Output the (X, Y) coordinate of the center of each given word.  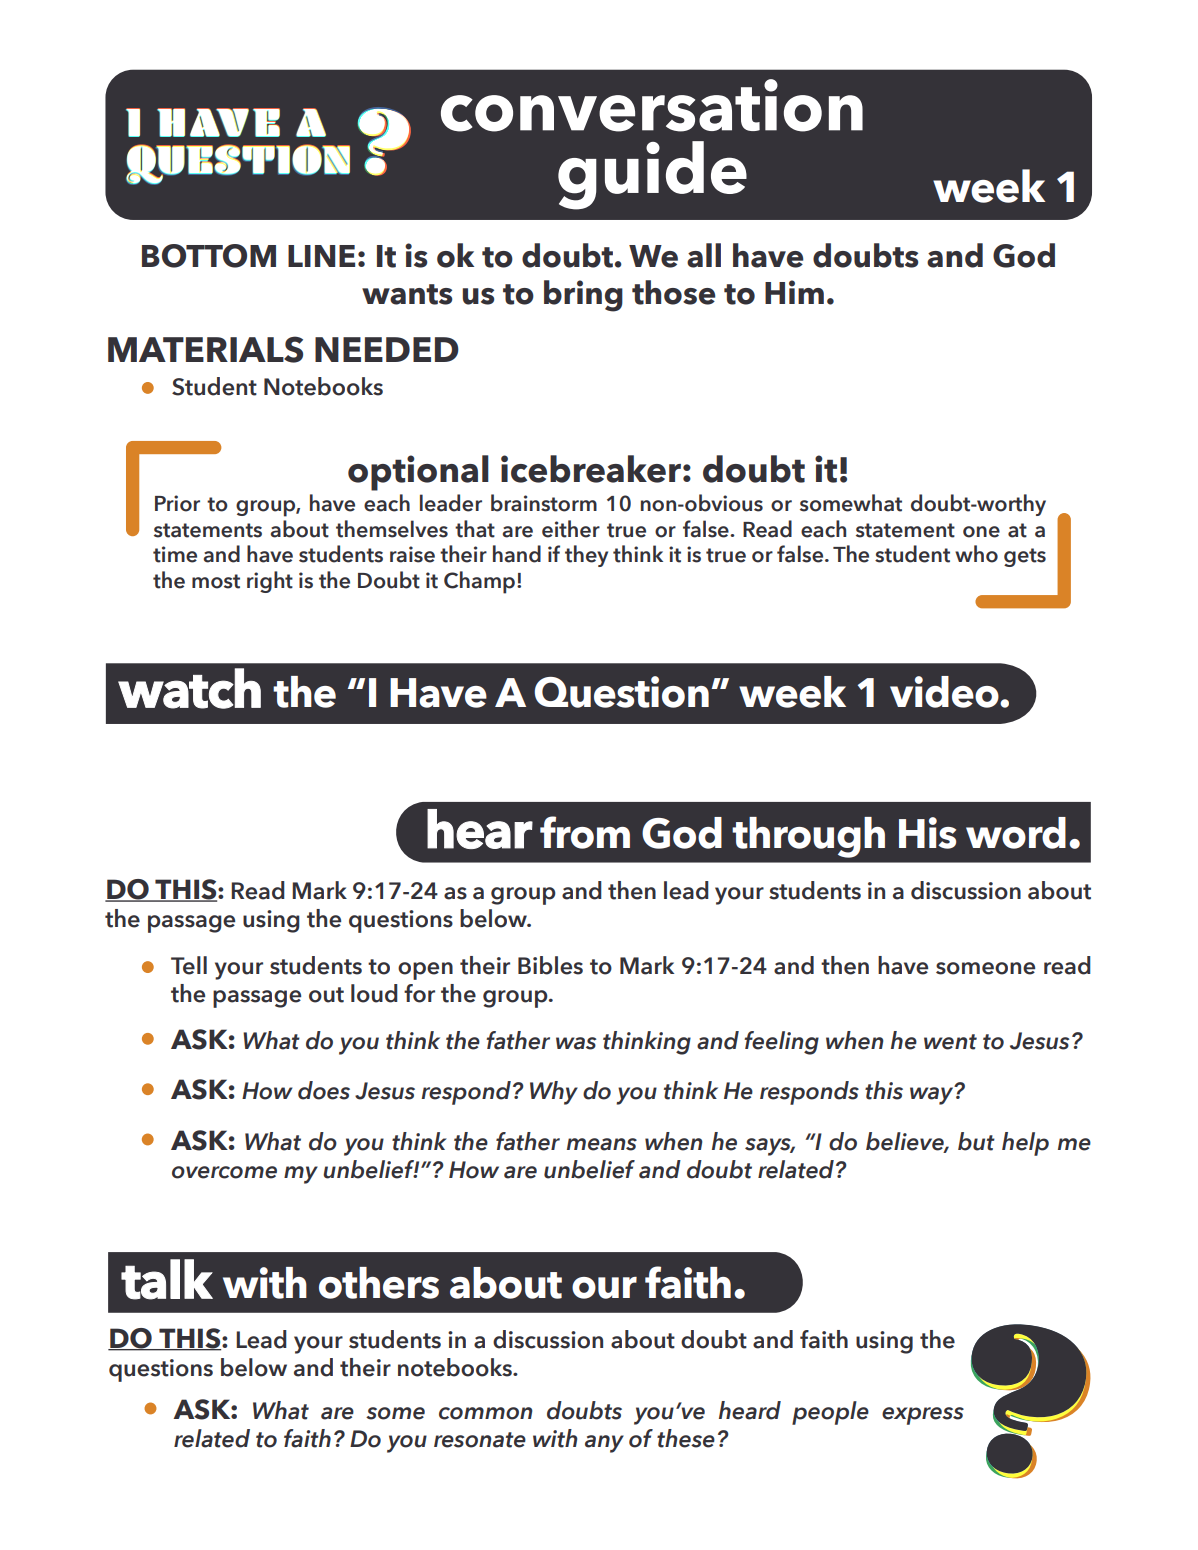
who (976, 554)
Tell (189, 965)
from (585, 832)
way (933, 1095)
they (586, 556)
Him (794, 292)
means (602, 1144)
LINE (321, 256)
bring (583, 296)
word (1016, 833)
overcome (224, 1172)
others (379, 1283)
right (270, 582)
